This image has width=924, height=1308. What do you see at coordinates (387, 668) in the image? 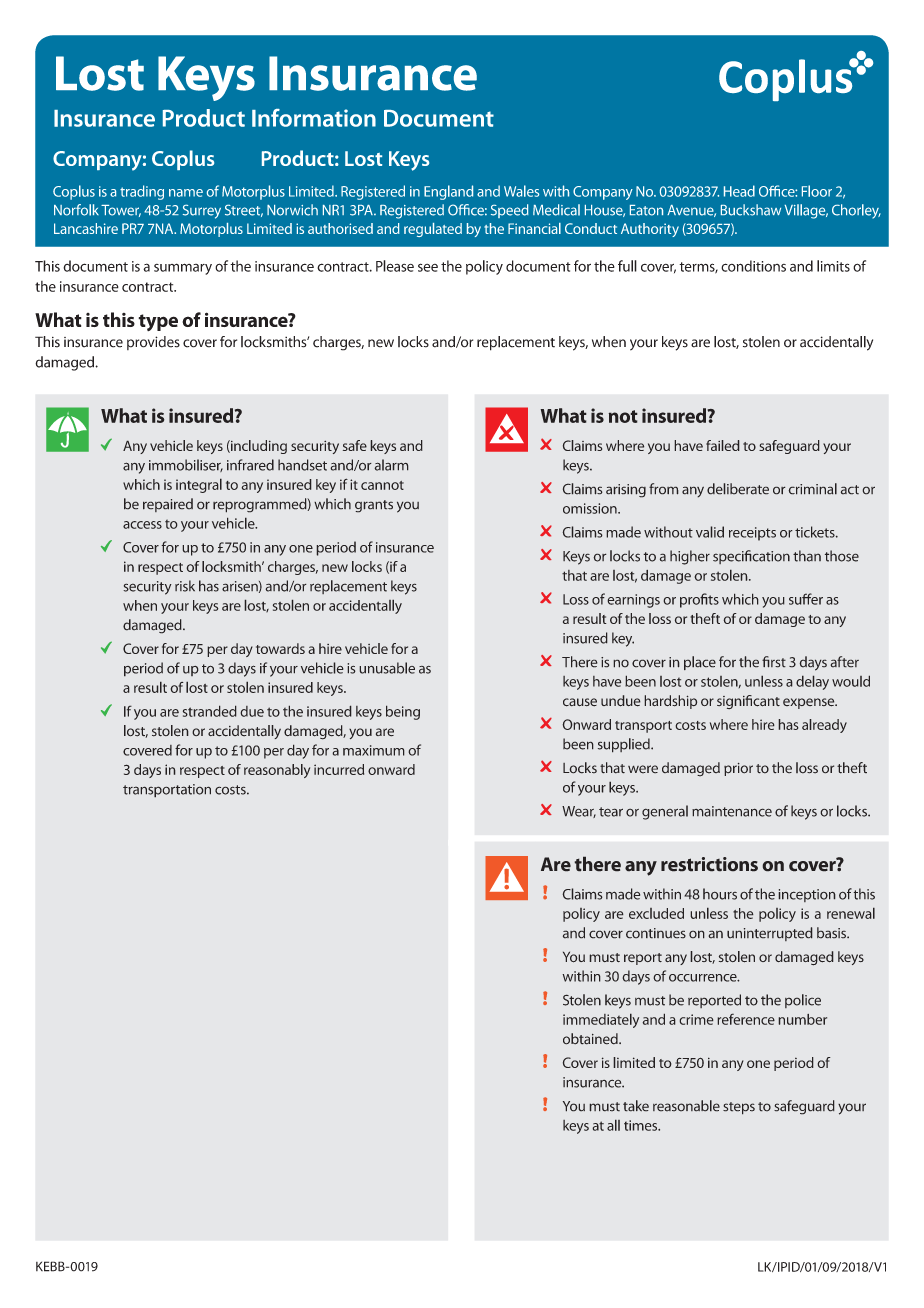
I see `unusable` at bounding box center [387, 668].
